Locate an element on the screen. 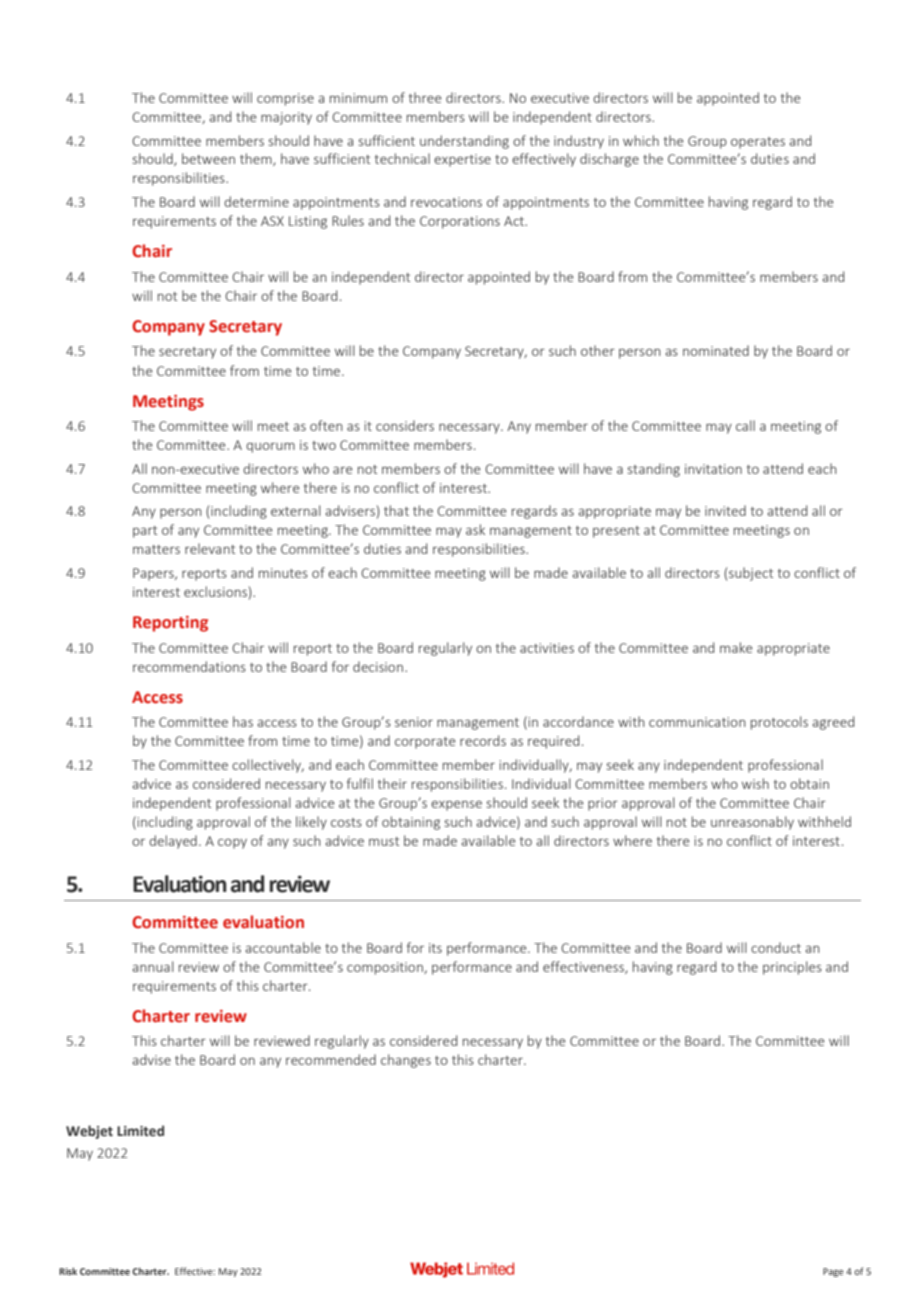 The image size is (924, 1308). Page is located at coordinates (833, 1272).
